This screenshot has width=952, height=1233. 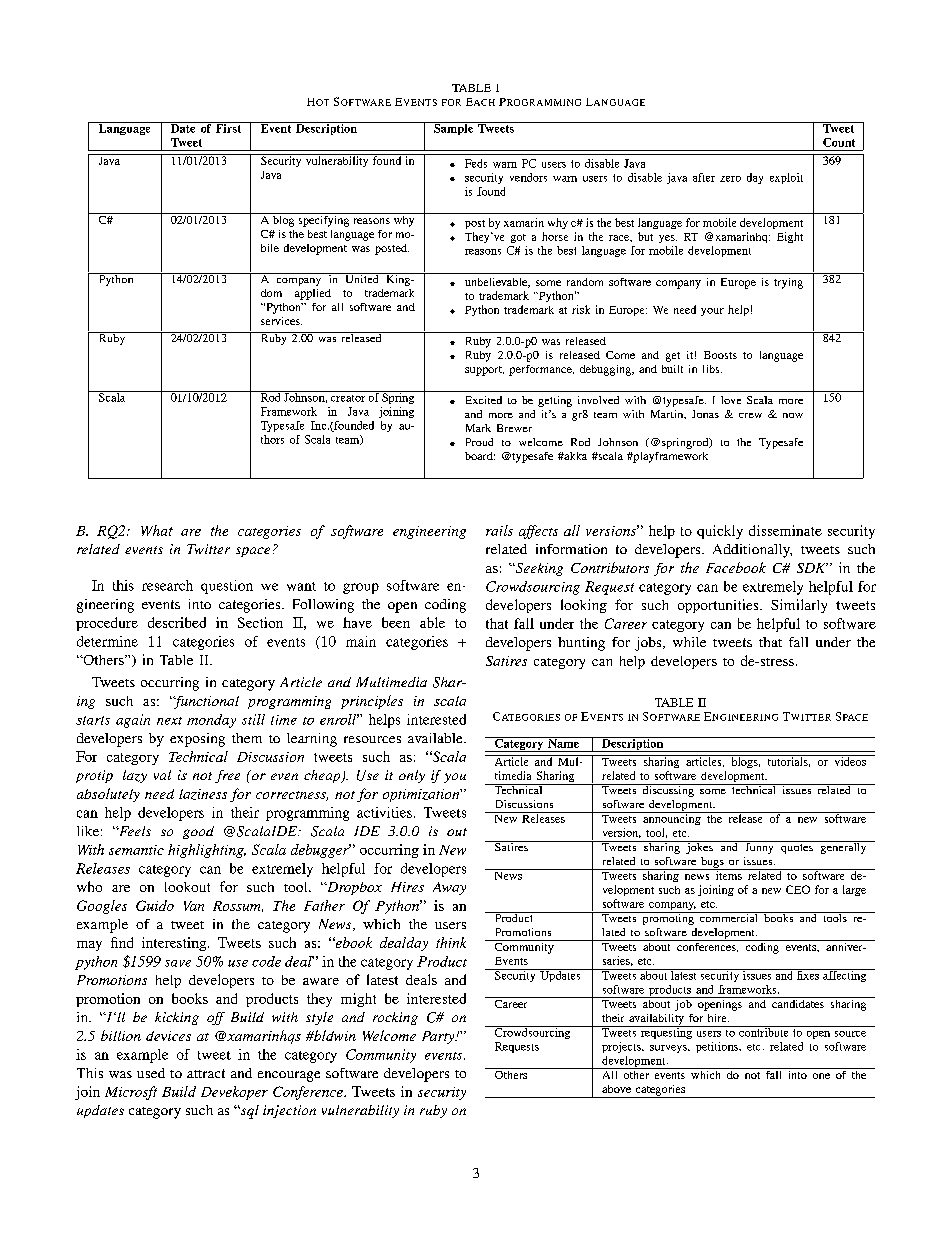 What do you see at coordinates (484, 400) in the screenshot?
I see `Excited` at bounding box center [484, 400].
